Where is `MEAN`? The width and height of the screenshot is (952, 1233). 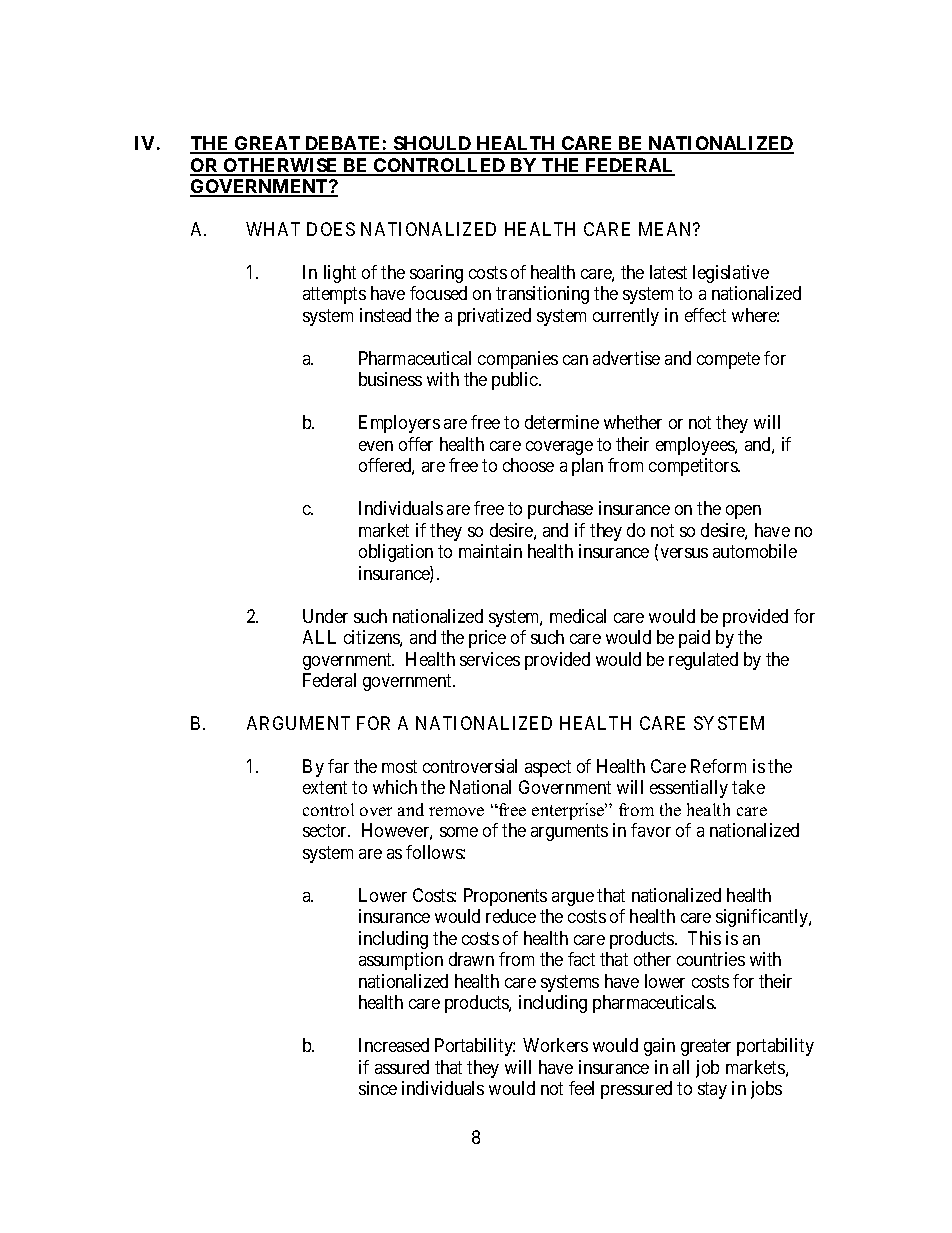 MEAN is located at coordinates (667, 229).
